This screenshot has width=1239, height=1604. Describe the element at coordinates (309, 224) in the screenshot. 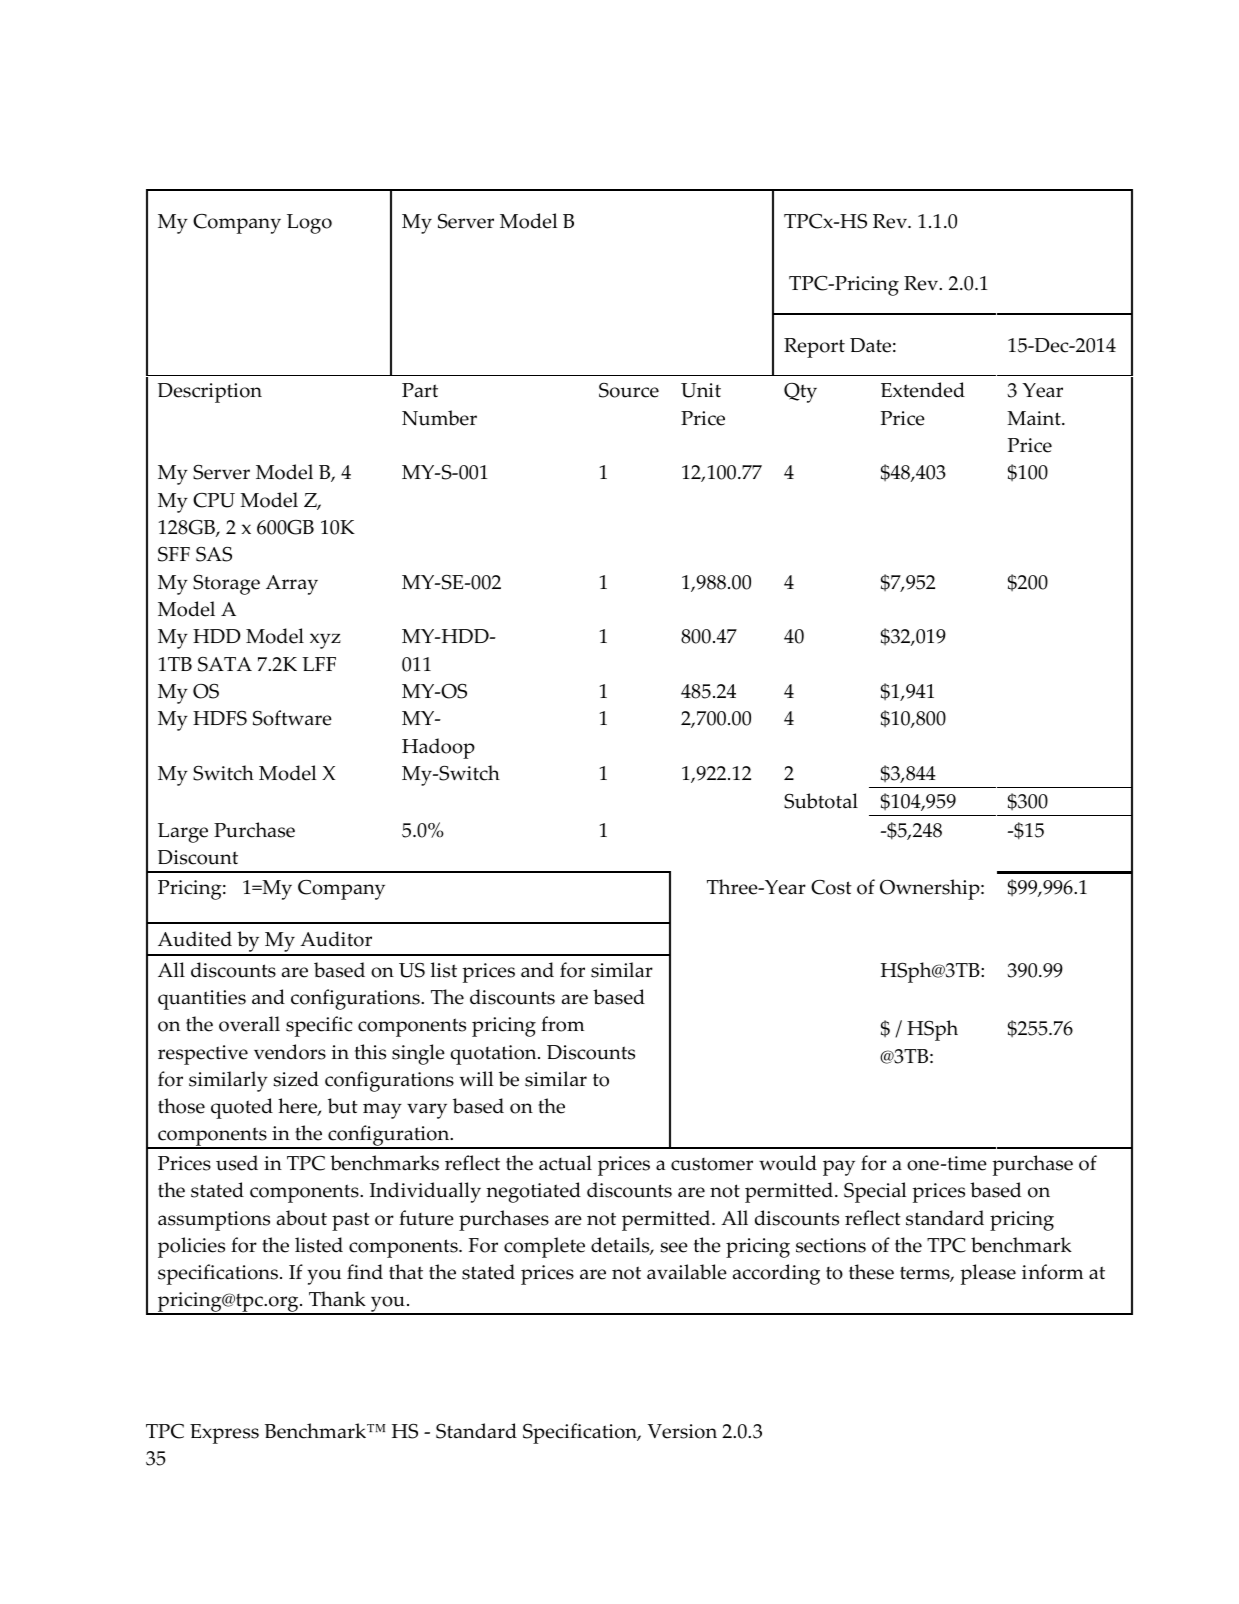

I see `Logo` at that location.
